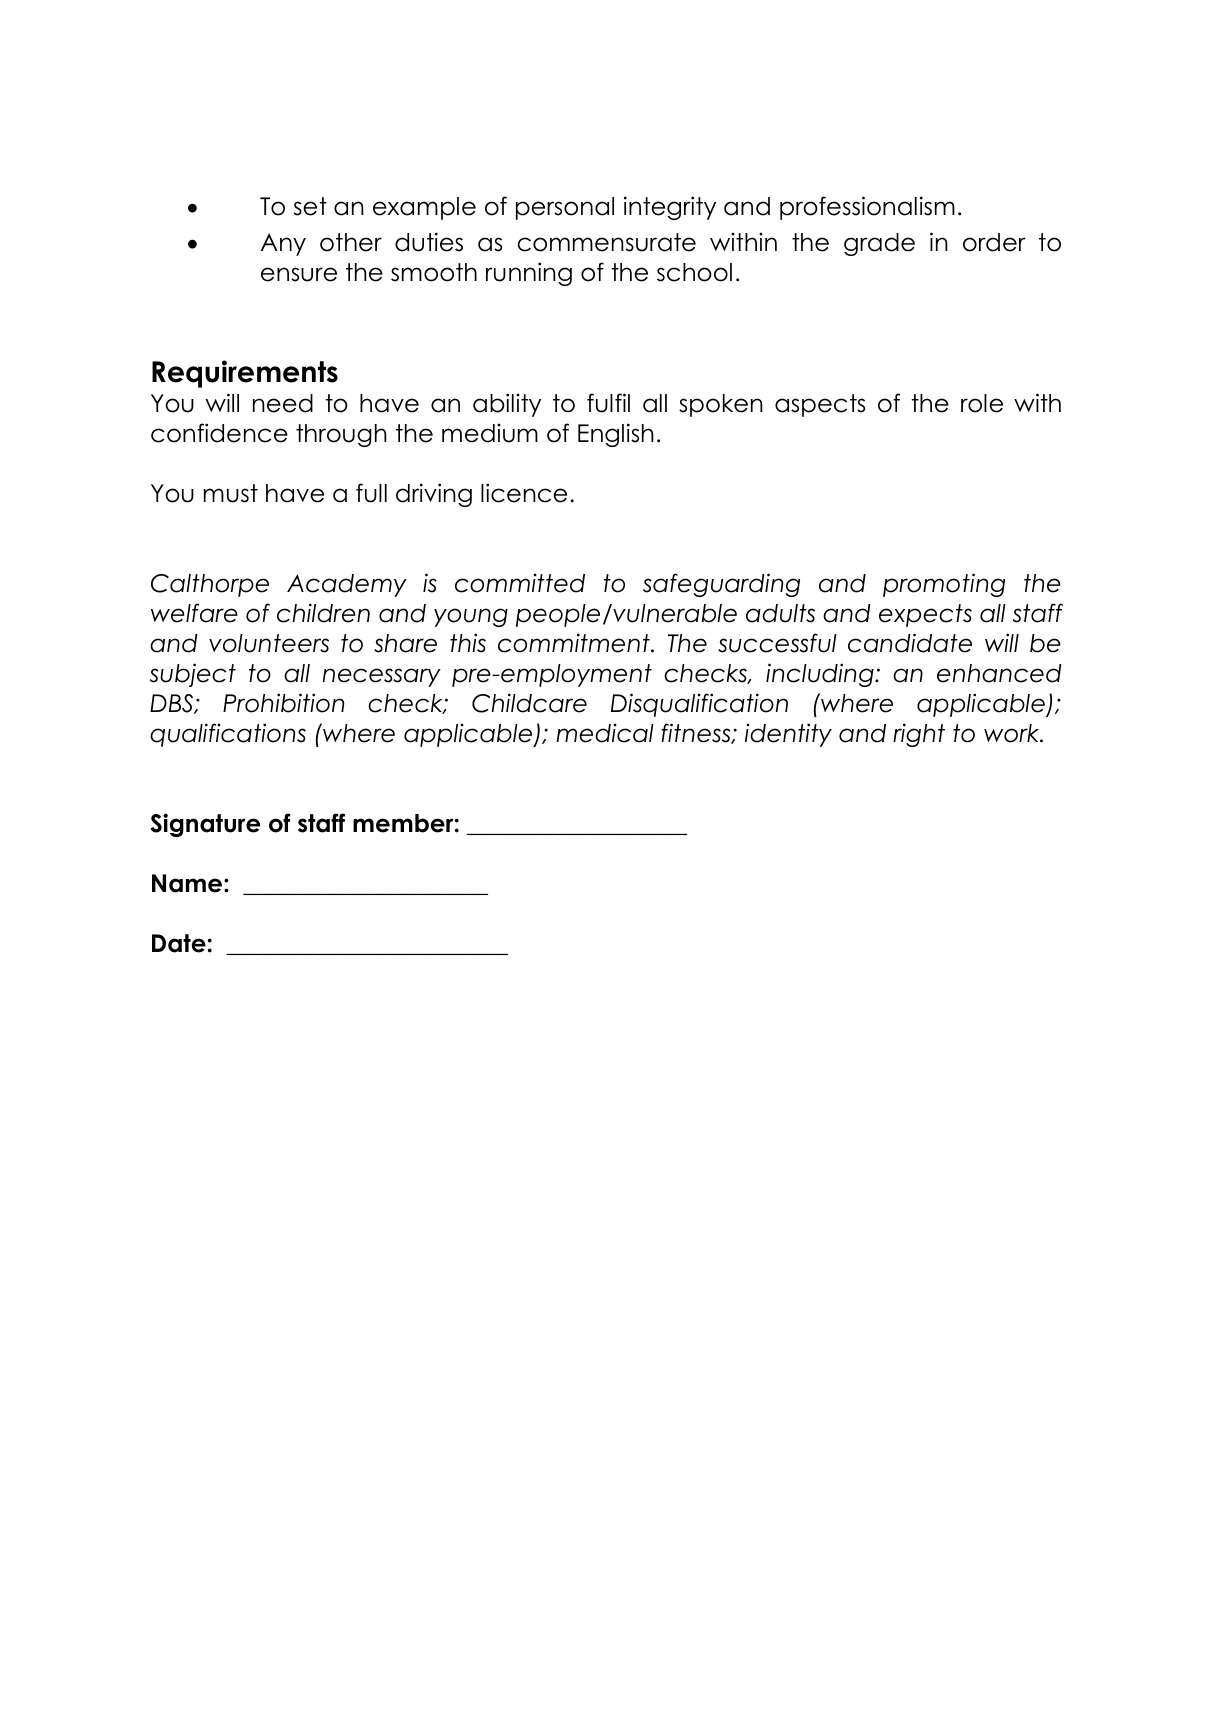 The width and height of the document is (1213, 1716). I want to click on grade, so click(879, 244).
